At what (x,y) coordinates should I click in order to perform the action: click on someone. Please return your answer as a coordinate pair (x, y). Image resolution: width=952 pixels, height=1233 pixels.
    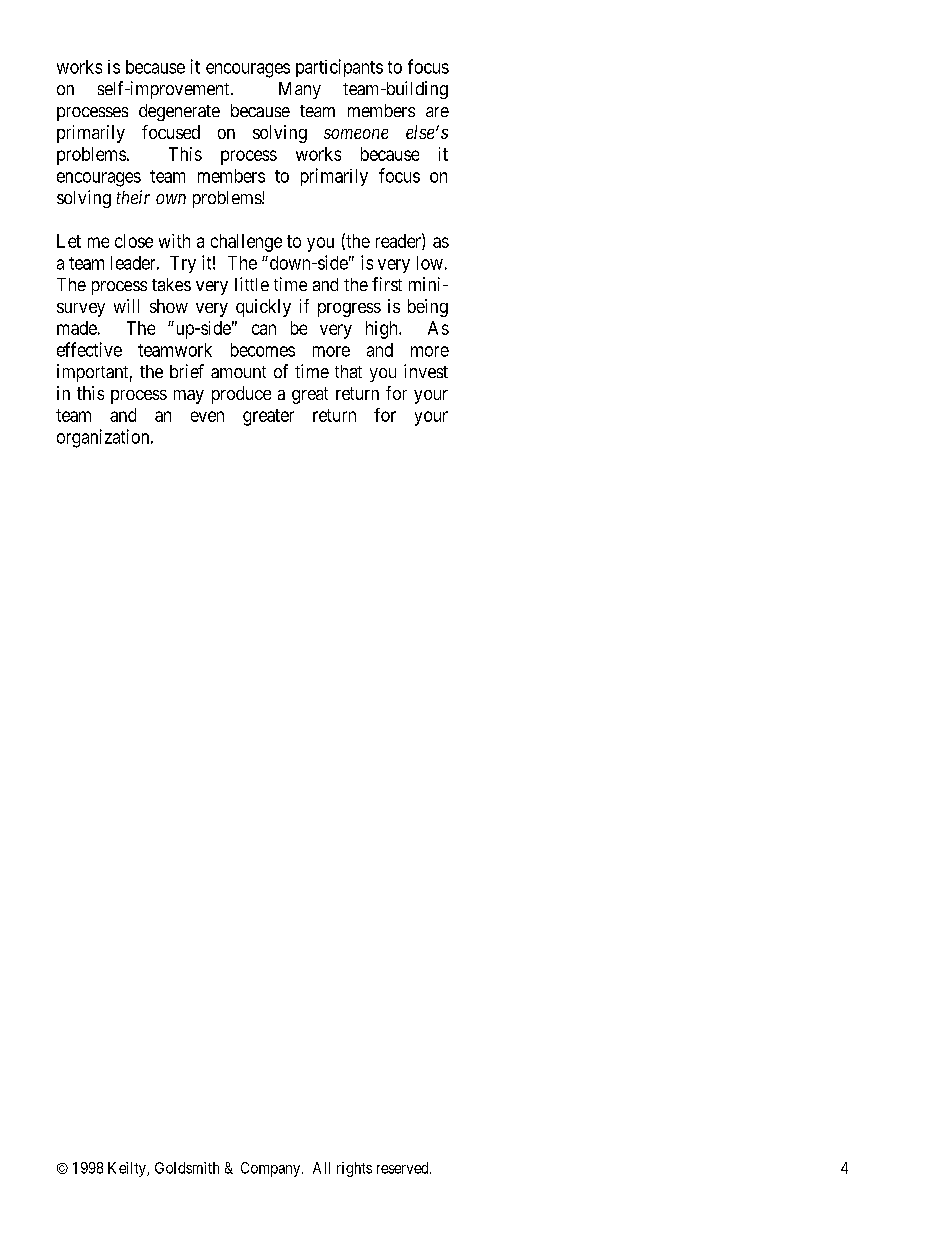
    Looking at the image, I should click on (356, 134).
